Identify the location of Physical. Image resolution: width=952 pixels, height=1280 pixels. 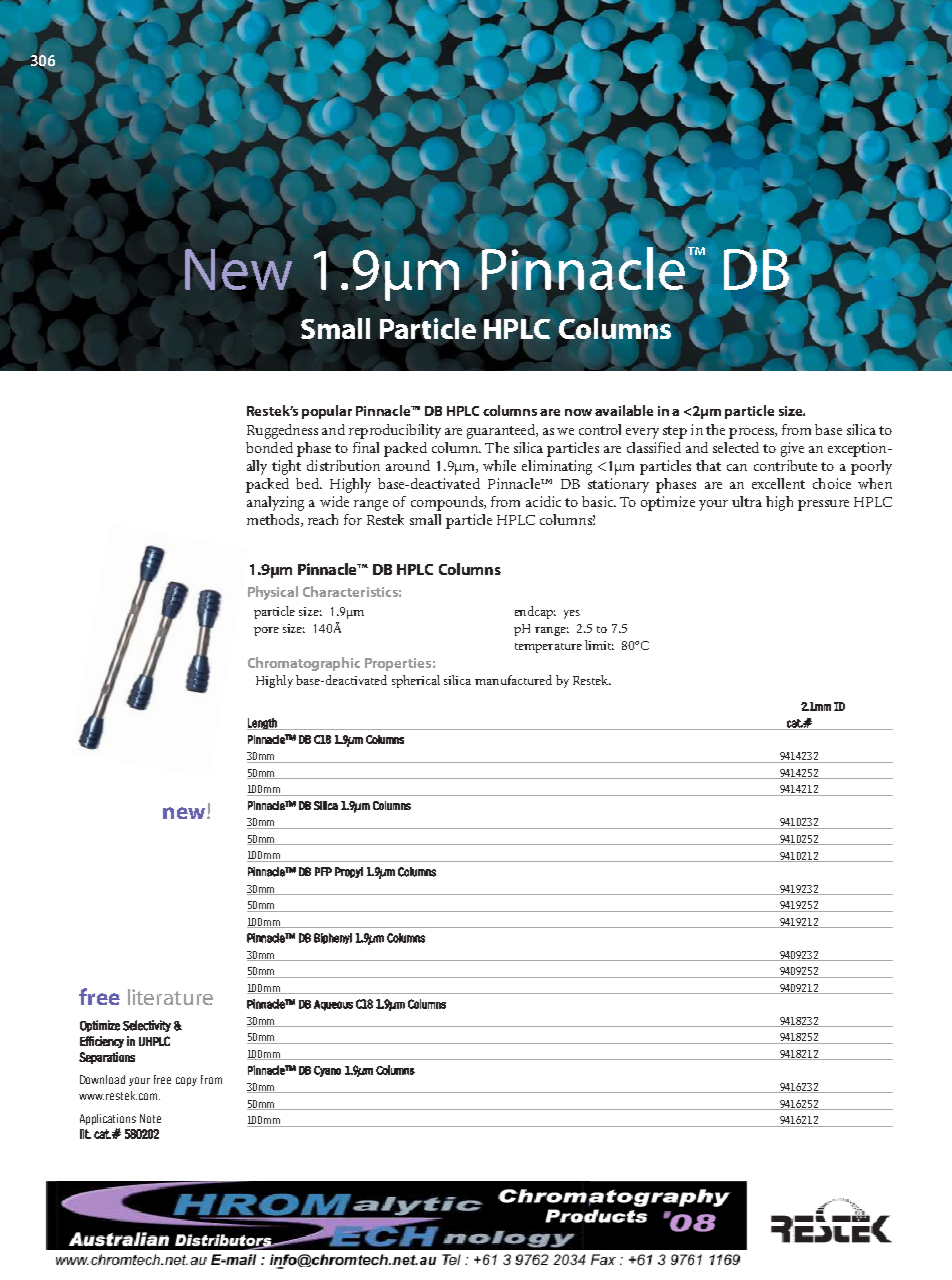
(273, 593).
